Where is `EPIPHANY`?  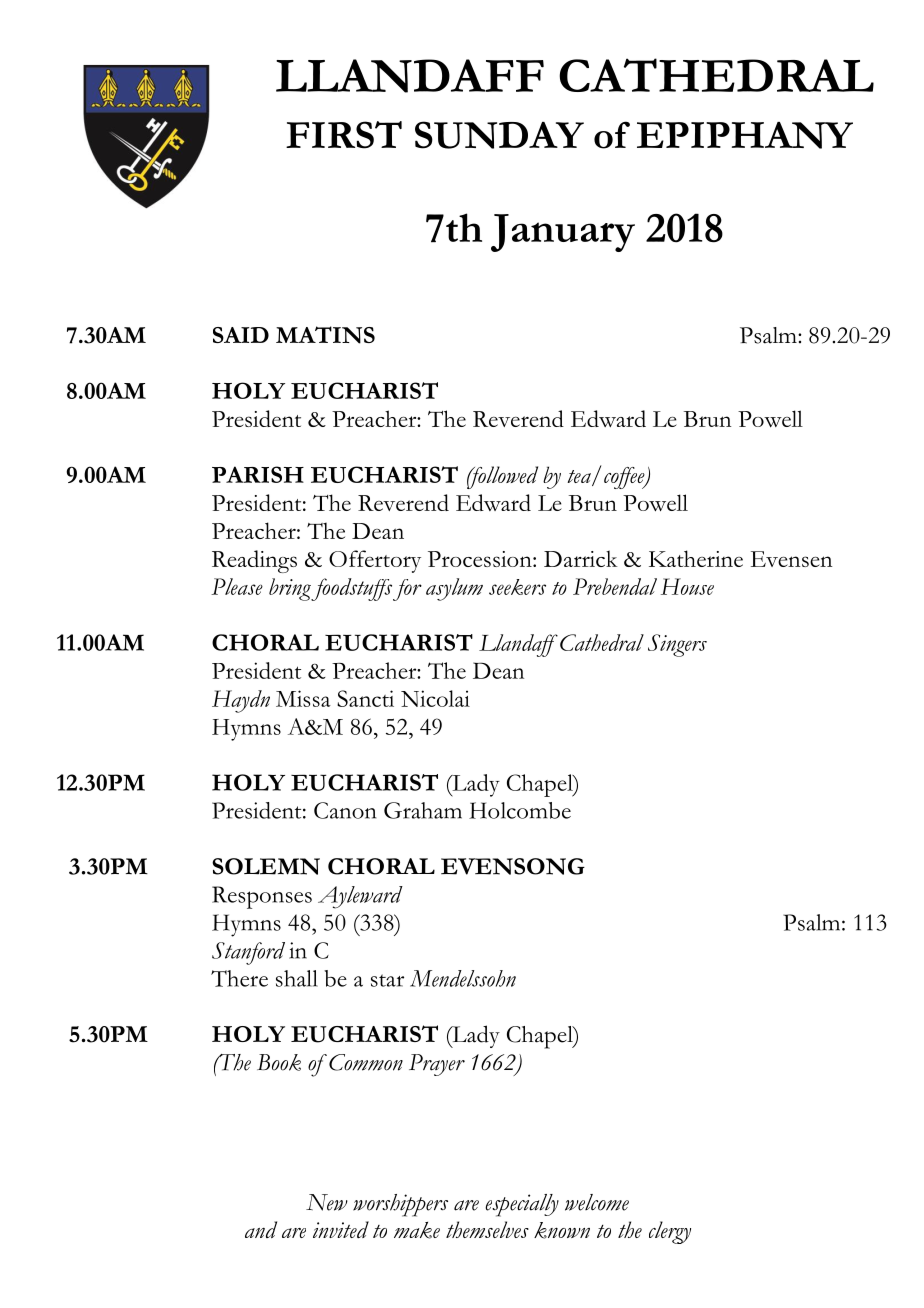 EPIPHANY is located at coordinates (745, 135).
